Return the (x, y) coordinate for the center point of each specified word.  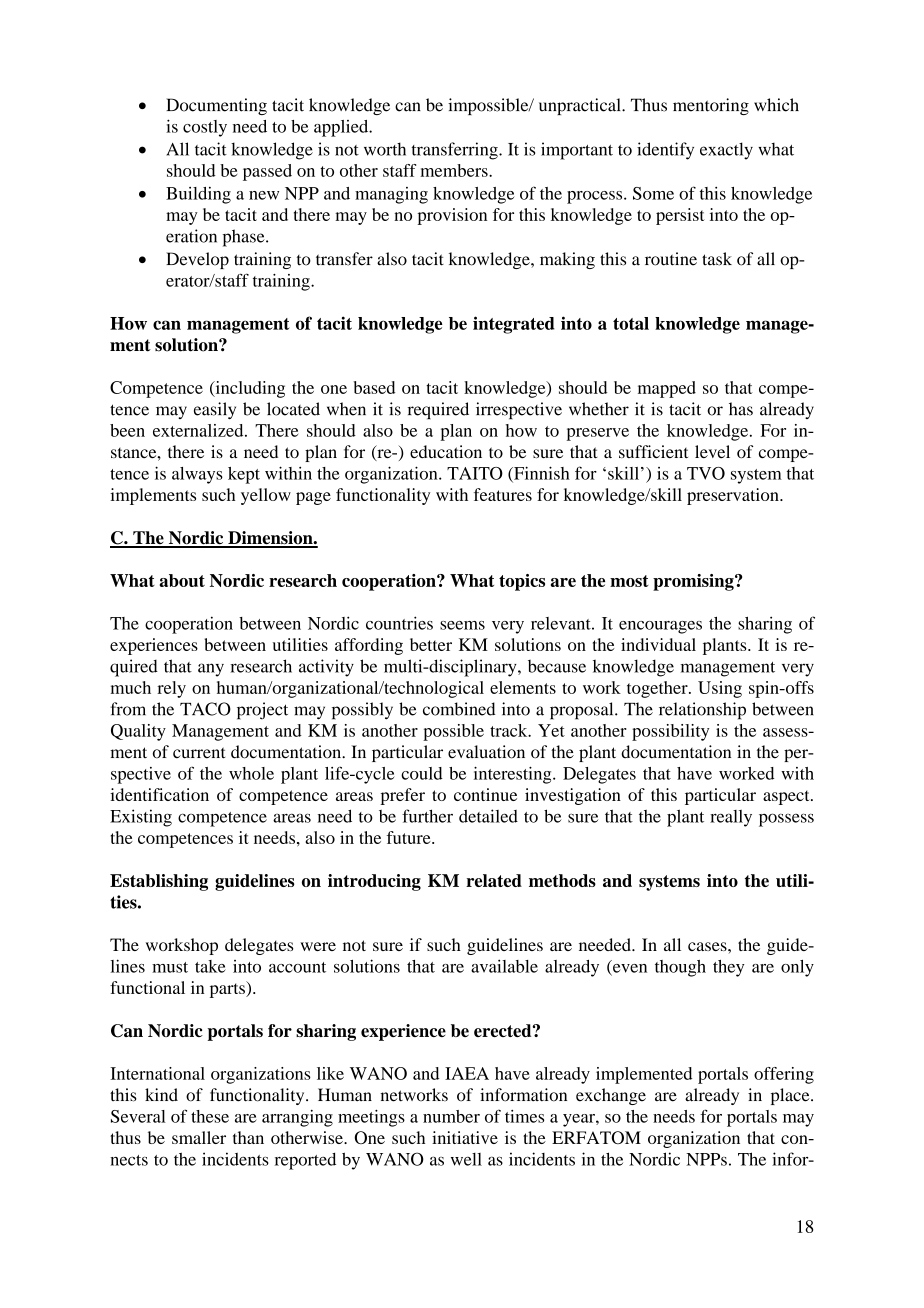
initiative (465, 1137)
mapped (667, 389)
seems (462, 625)
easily (215, 410)
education (446, 452)
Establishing (159, 882)
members (455, 170)
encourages (660, 627)
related (494, 880)
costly (205, 128)
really (731, 818)
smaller (199, 1137)
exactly (726, 151)
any (211, 670)
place (791, 1096)
